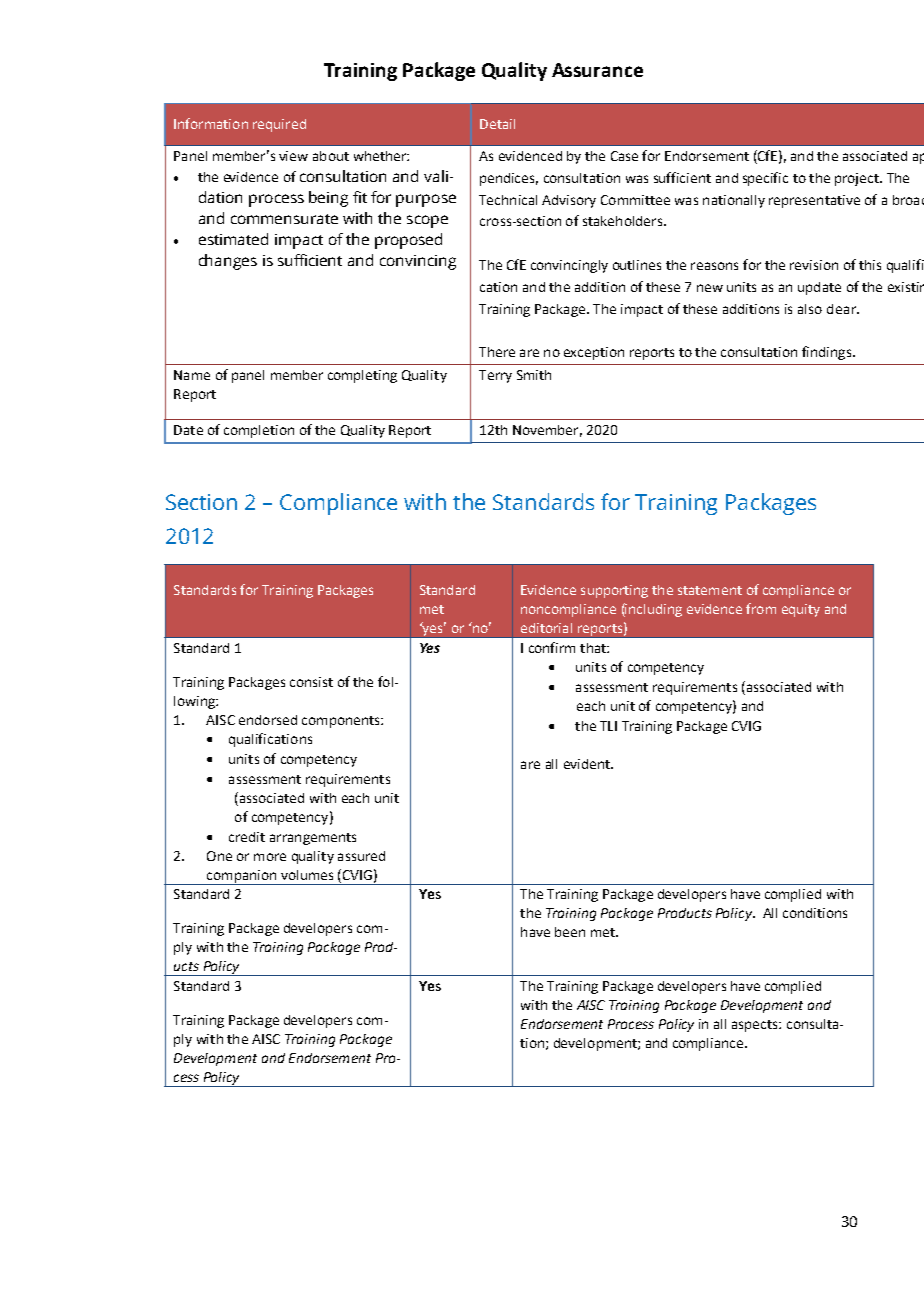 This image has height=1308, width=924. I want to click on There, so click(497, 352).
